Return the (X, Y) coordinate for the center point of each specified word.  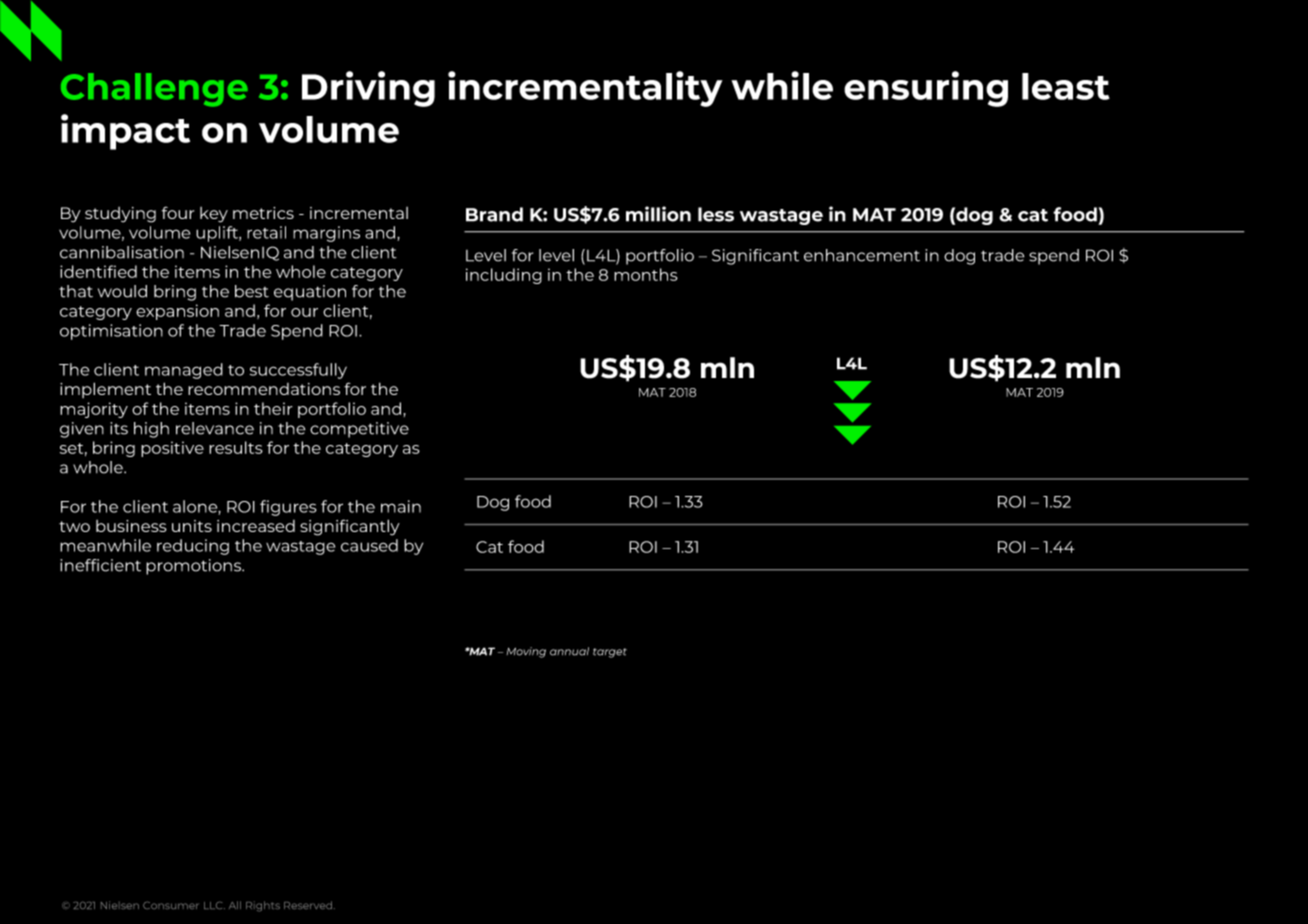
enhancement (862, 255)
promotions (195, 567)
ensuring (926, 89)
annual (569, 651)
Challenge (154, 90)
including (504, 276)
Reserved (309, 905)
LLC (214, 905)
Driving (368, 89)
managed (184, 371)
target (610, 653)
